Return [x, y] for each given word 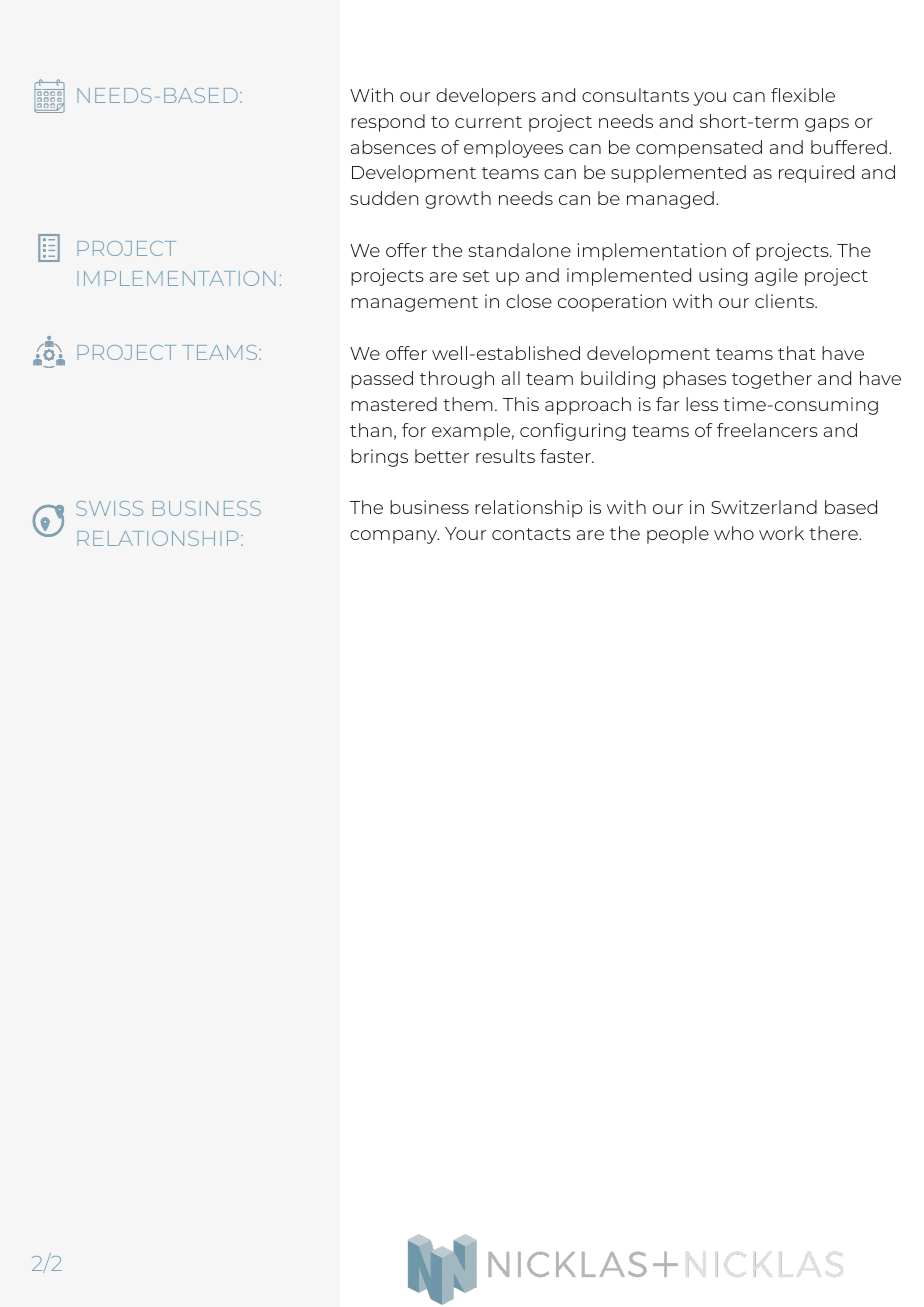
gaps [827, 125]
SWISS [109, 508]
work [781, 533]
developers [486, 97]
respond [388, 123]
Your [465, 533]
